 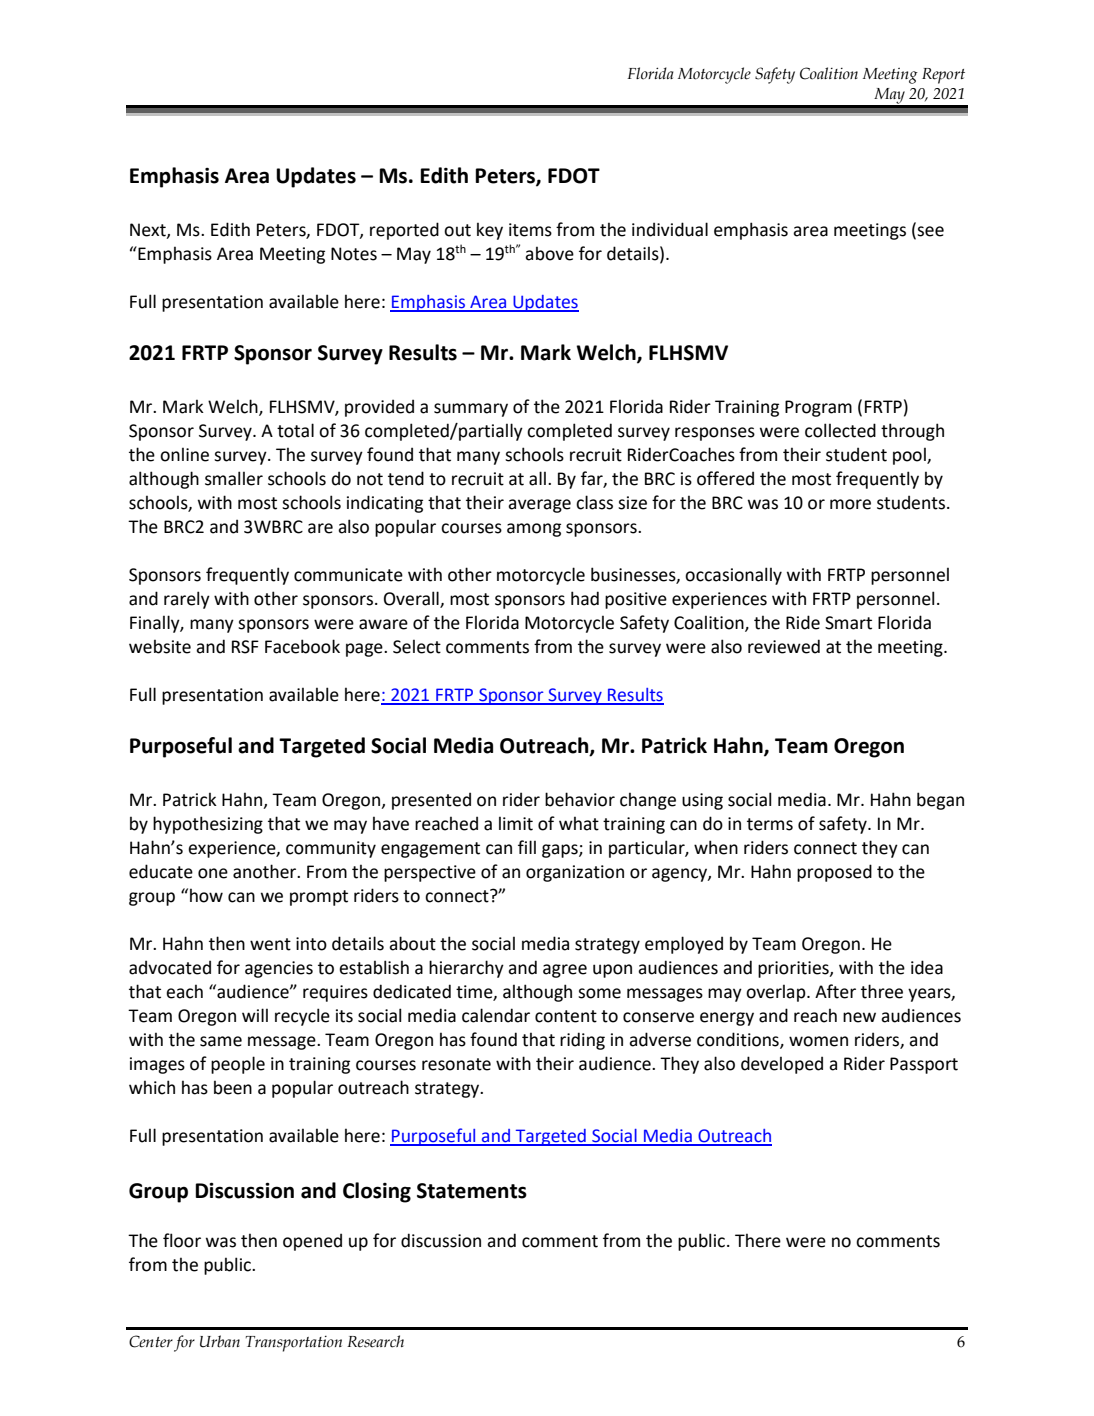 What do you see at coordinates (930, 231) in the screenshot?
I see `see` at bounding box center [930, 231].
